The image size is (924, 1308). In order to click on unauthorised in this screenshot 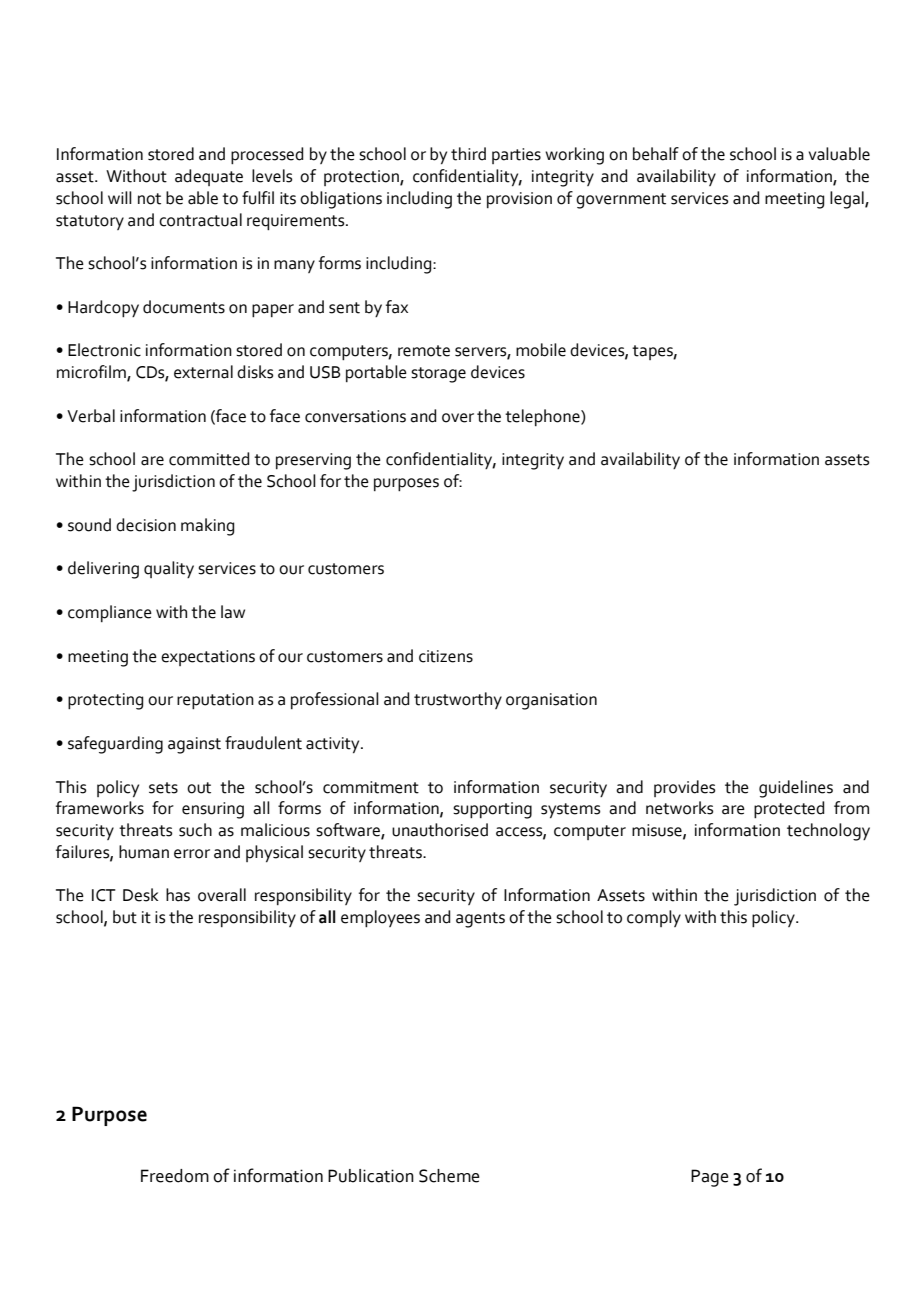, I will do `click(440, 830)`.
